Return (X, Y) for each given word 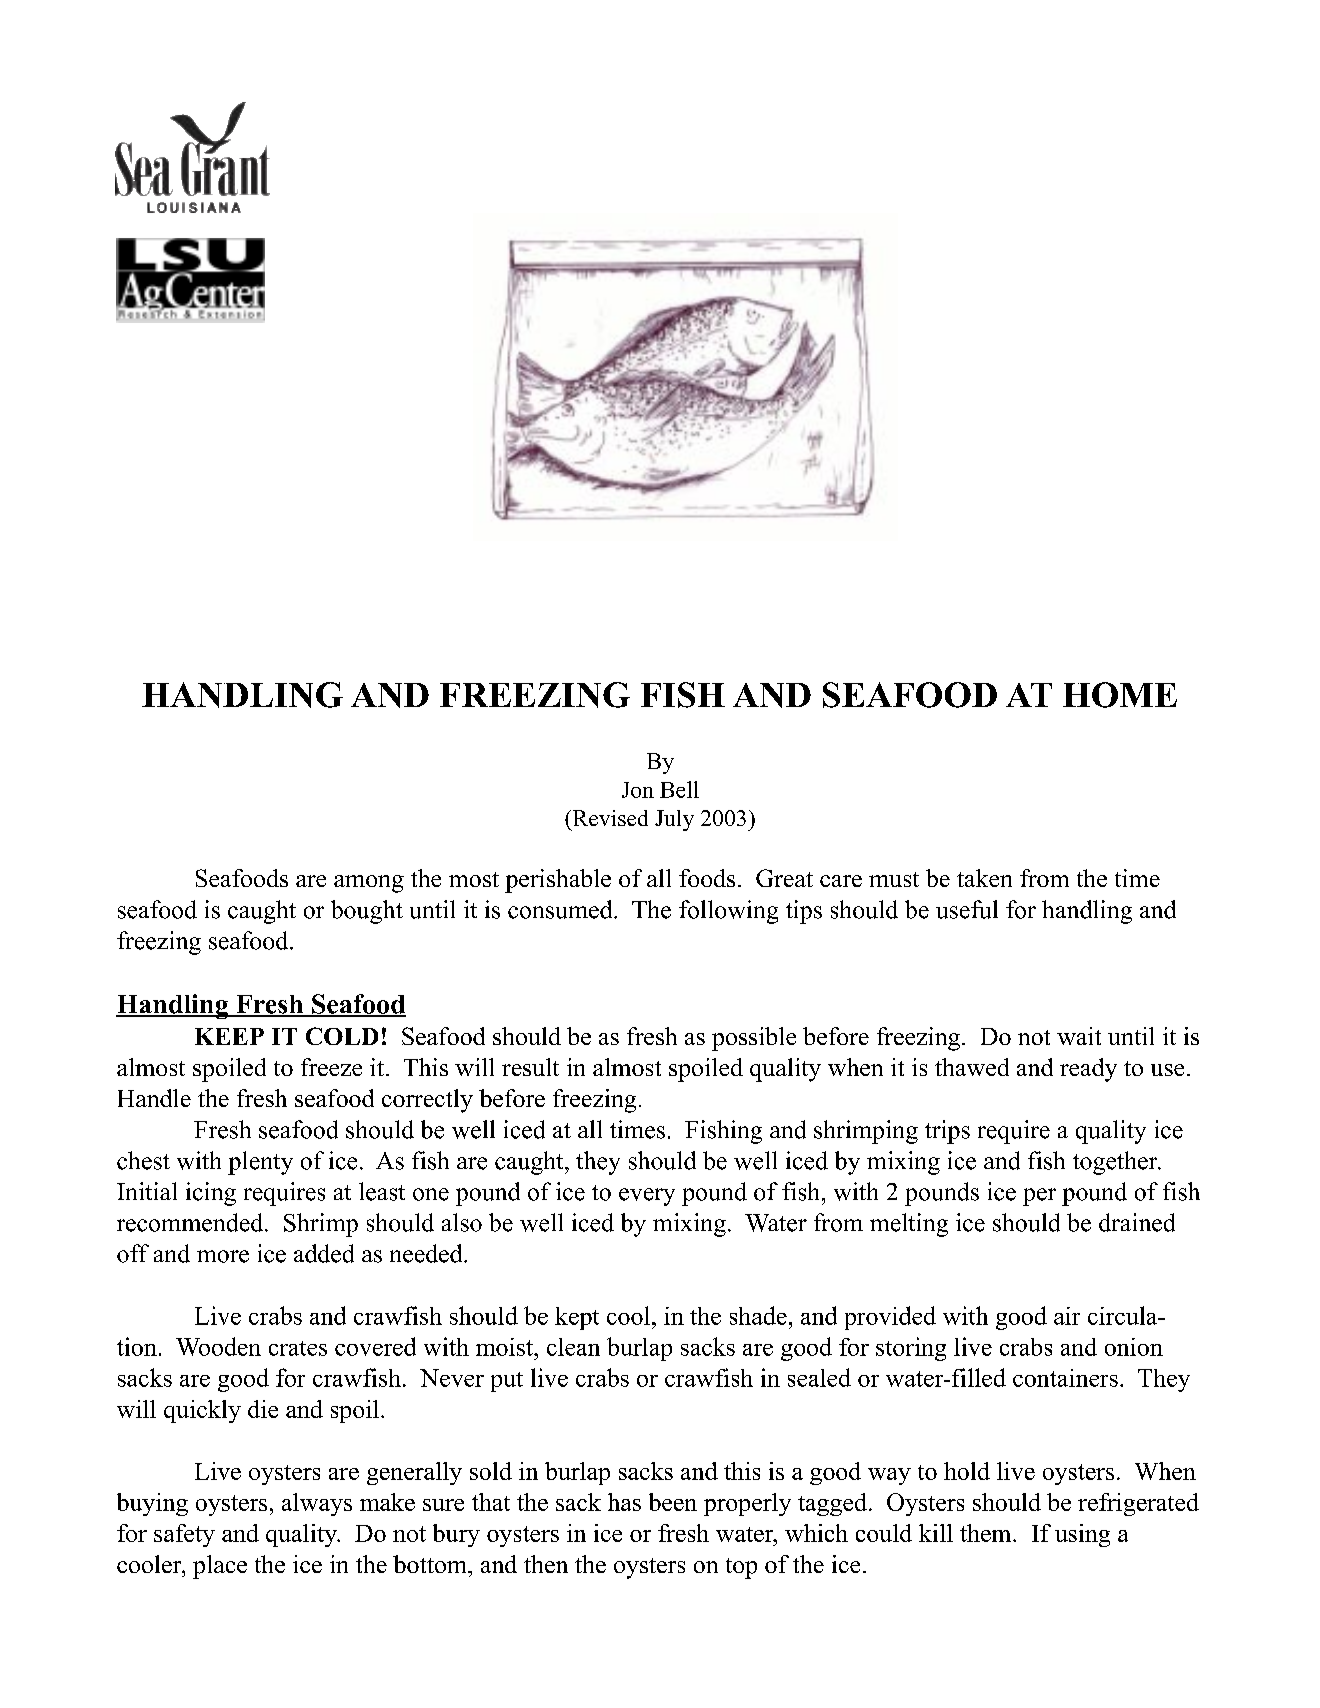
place (220, 1567)
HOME (1120, 695)
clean (573, 1347)
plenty (260, 1163)
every (647, 1197)
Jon (638, 790)
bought (367, 912)
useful (967, 909)
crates (298, 1348)
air (1067, 1316)
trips (947, 1132)
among (369, 884)
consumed (561, 909)
